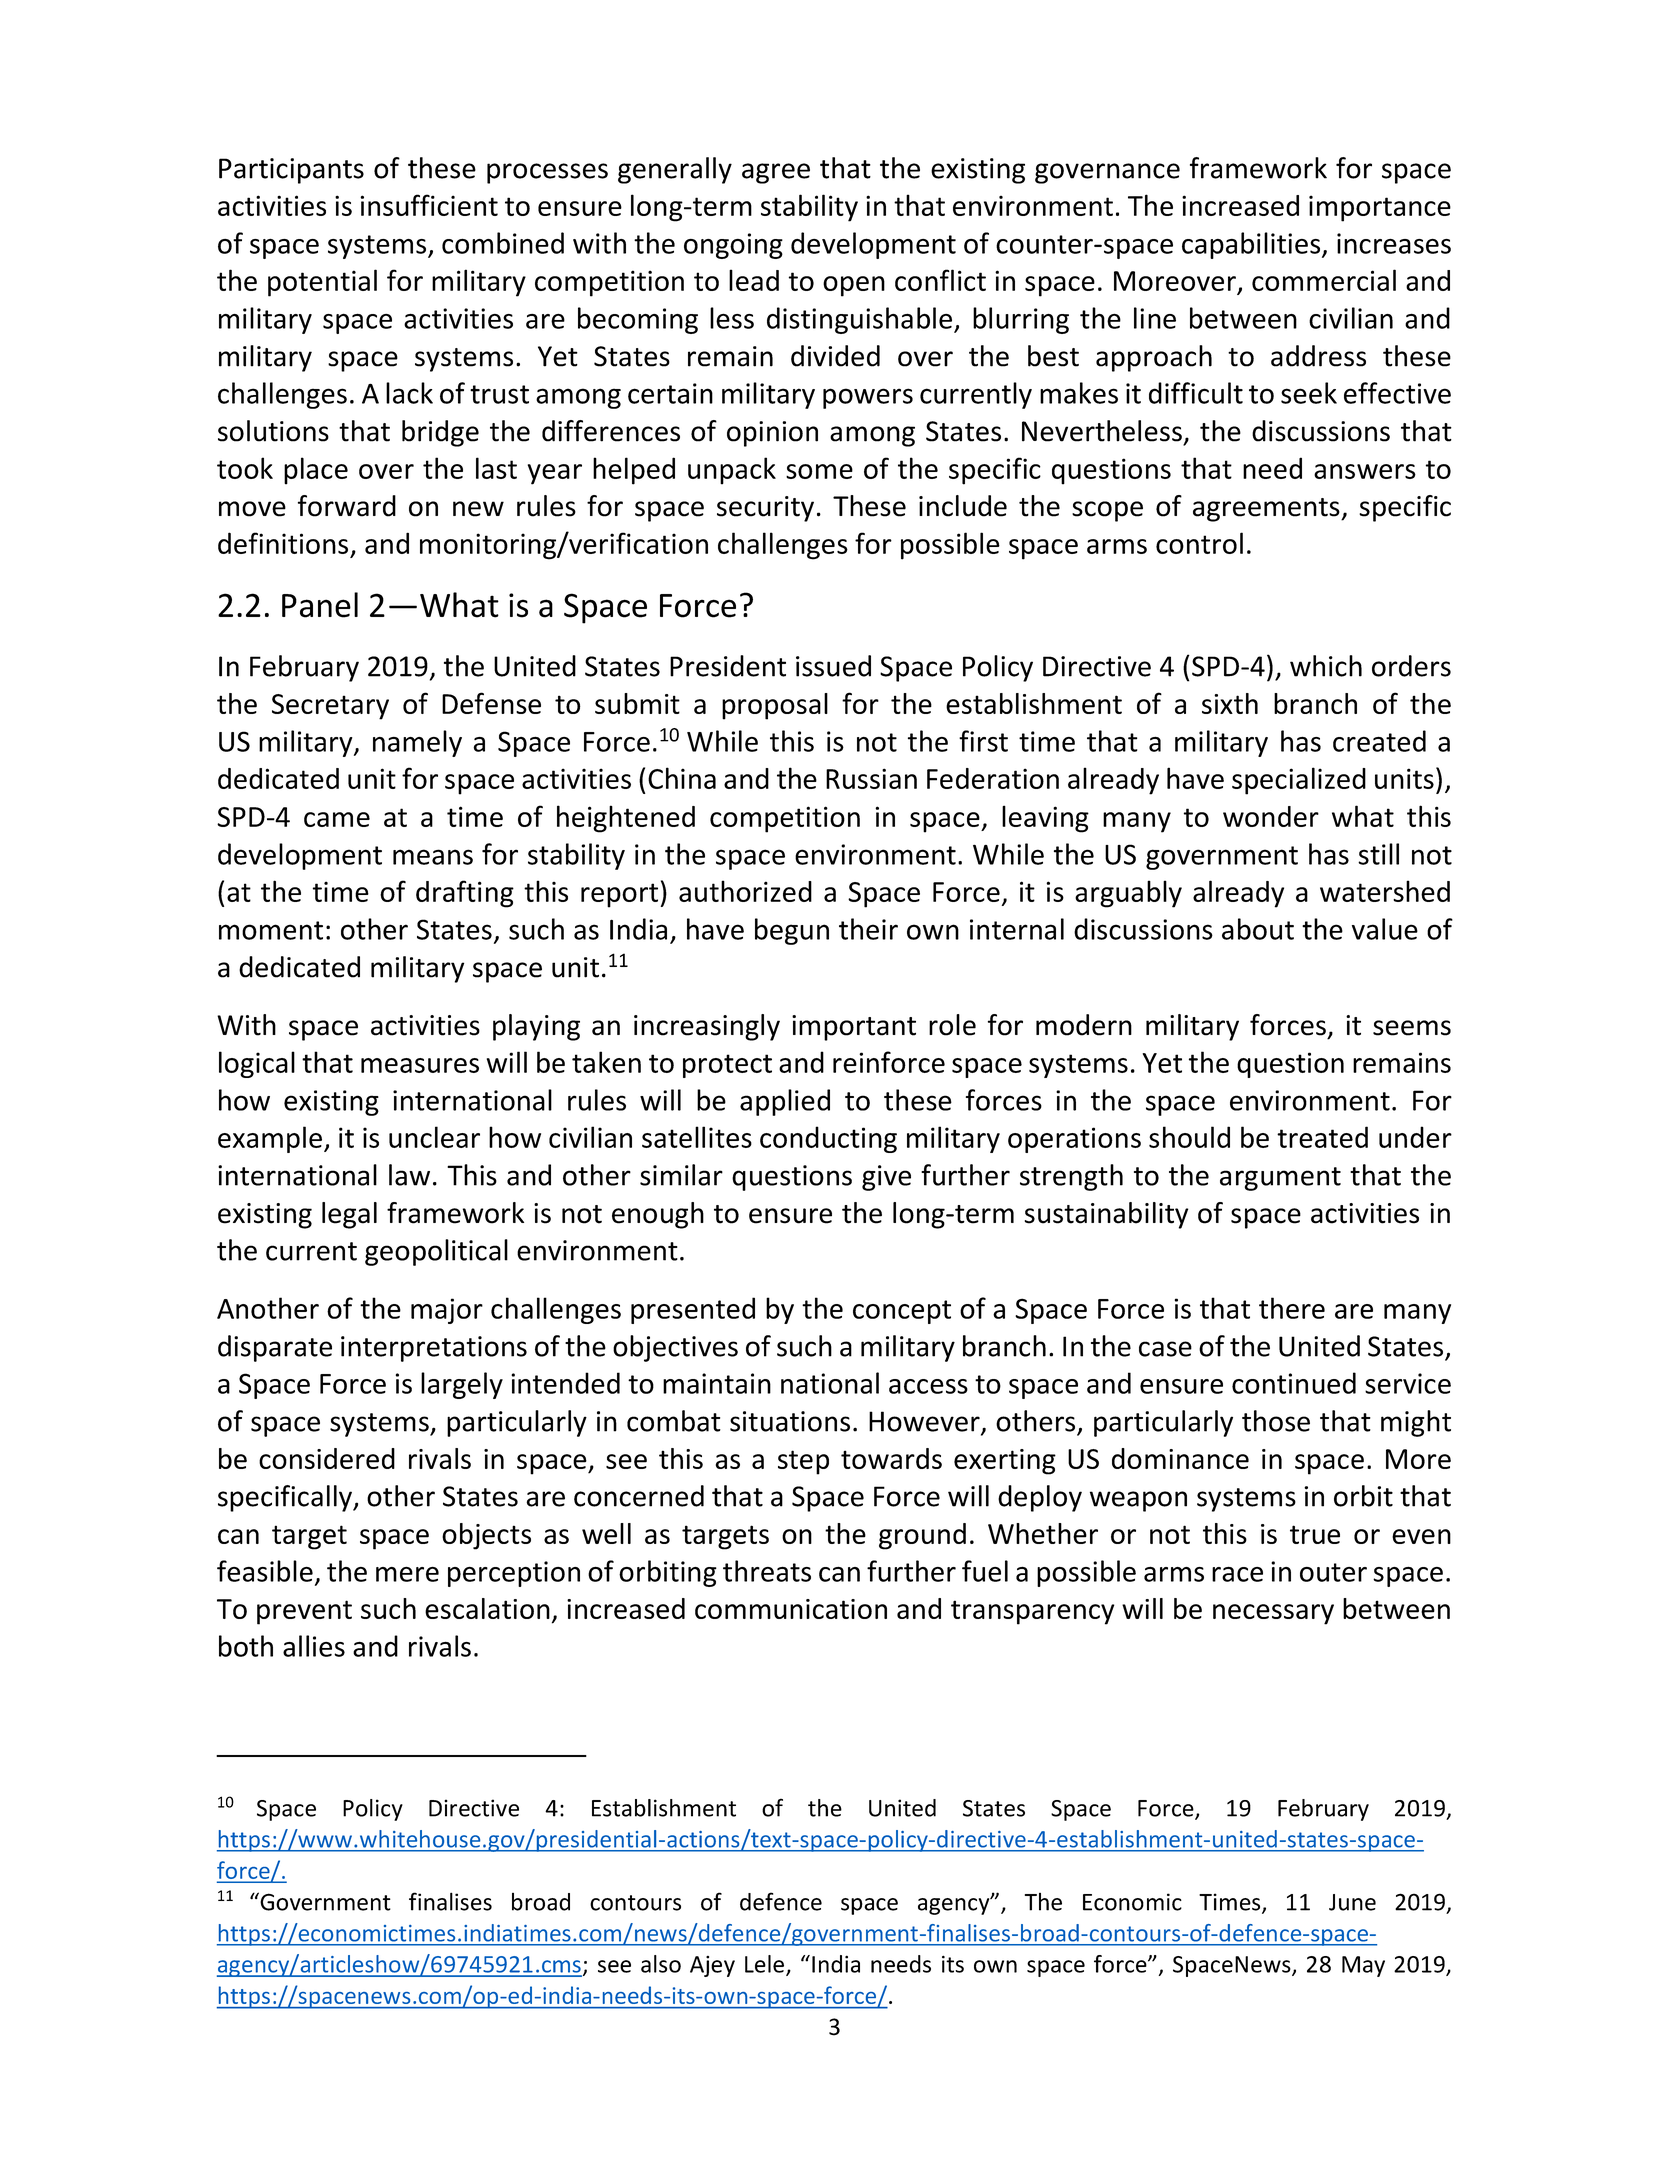 The image size is (1670, 2161). I want to click on concept, so click(902, 1312).
